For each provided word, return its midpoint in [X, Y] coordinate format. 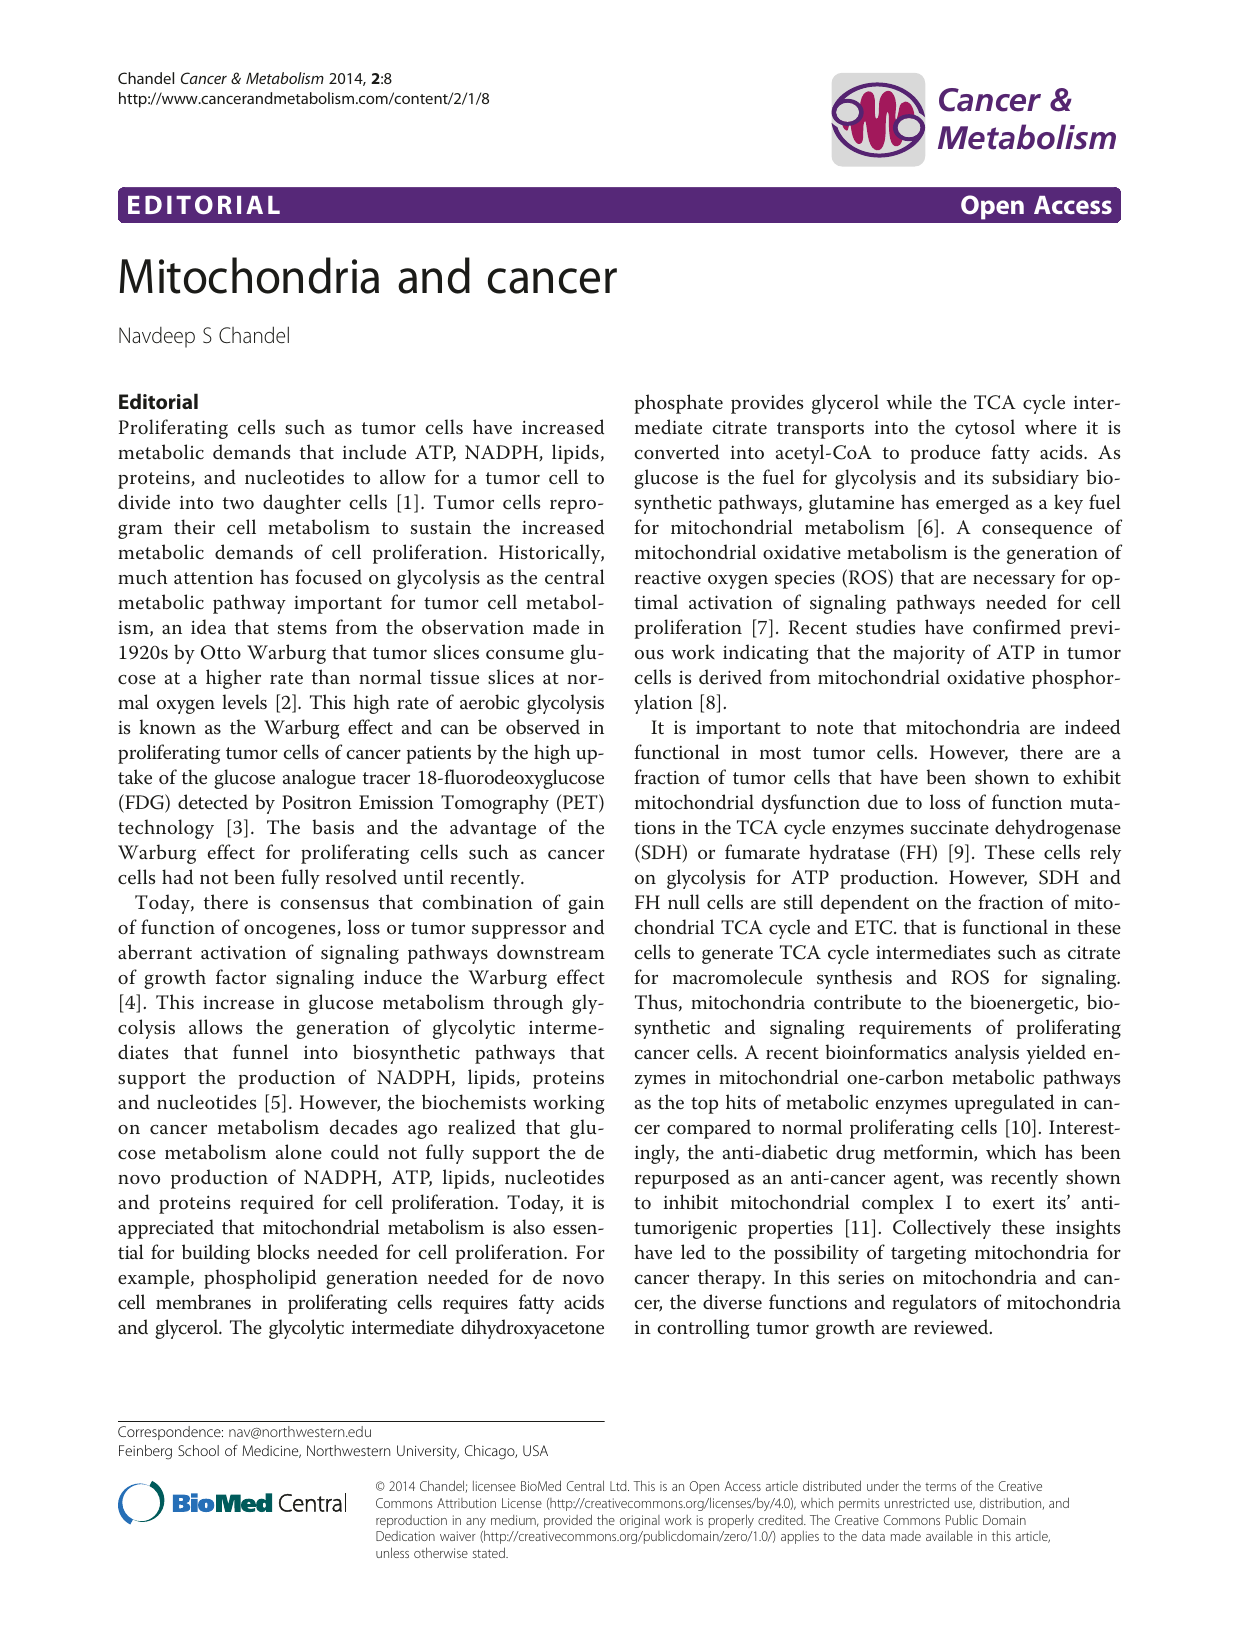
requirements [915, 1029]
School [198, 1450]
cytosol [985, 429]
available [949, 1535]
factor [241, 977]
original [640, 1521]
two [238, 503]
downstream [551, 952]
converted [676, 452]
